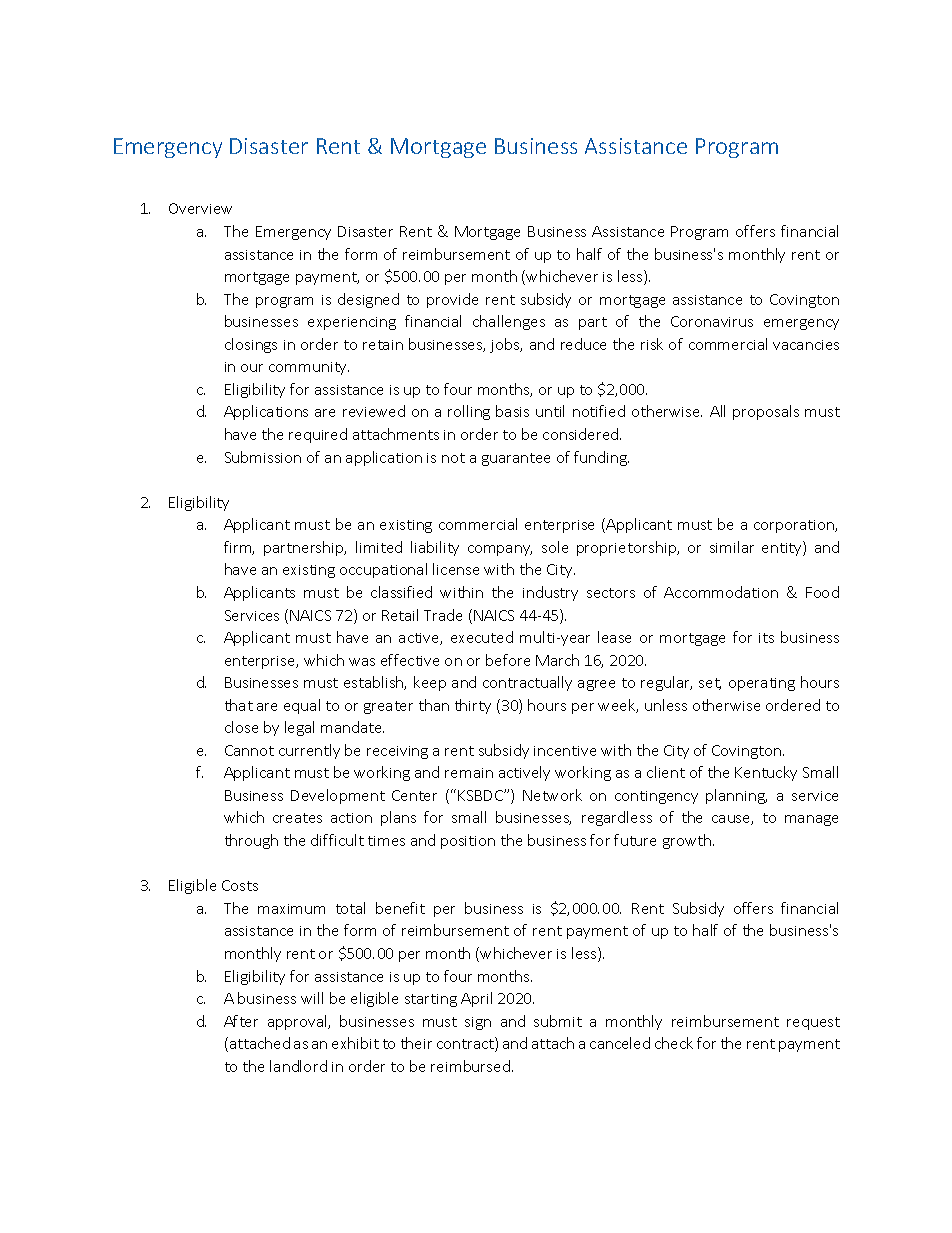  What do you see at coordinates (766, 638) in the screenshot?
I see `its` at bounding box center [766, 638].
